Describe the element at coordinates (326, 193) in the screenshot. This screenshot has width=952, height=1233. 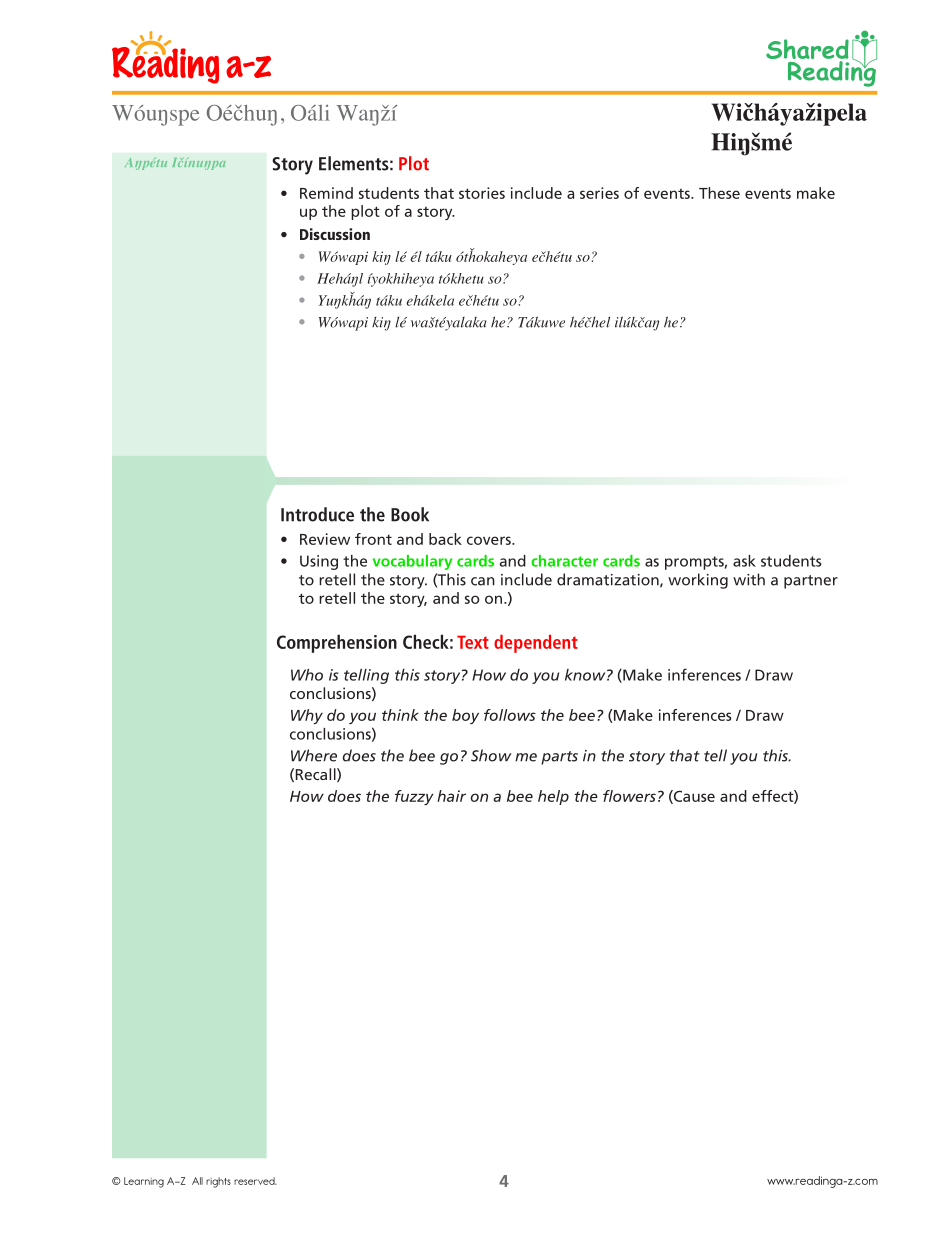
I see `Remind` at that location.
